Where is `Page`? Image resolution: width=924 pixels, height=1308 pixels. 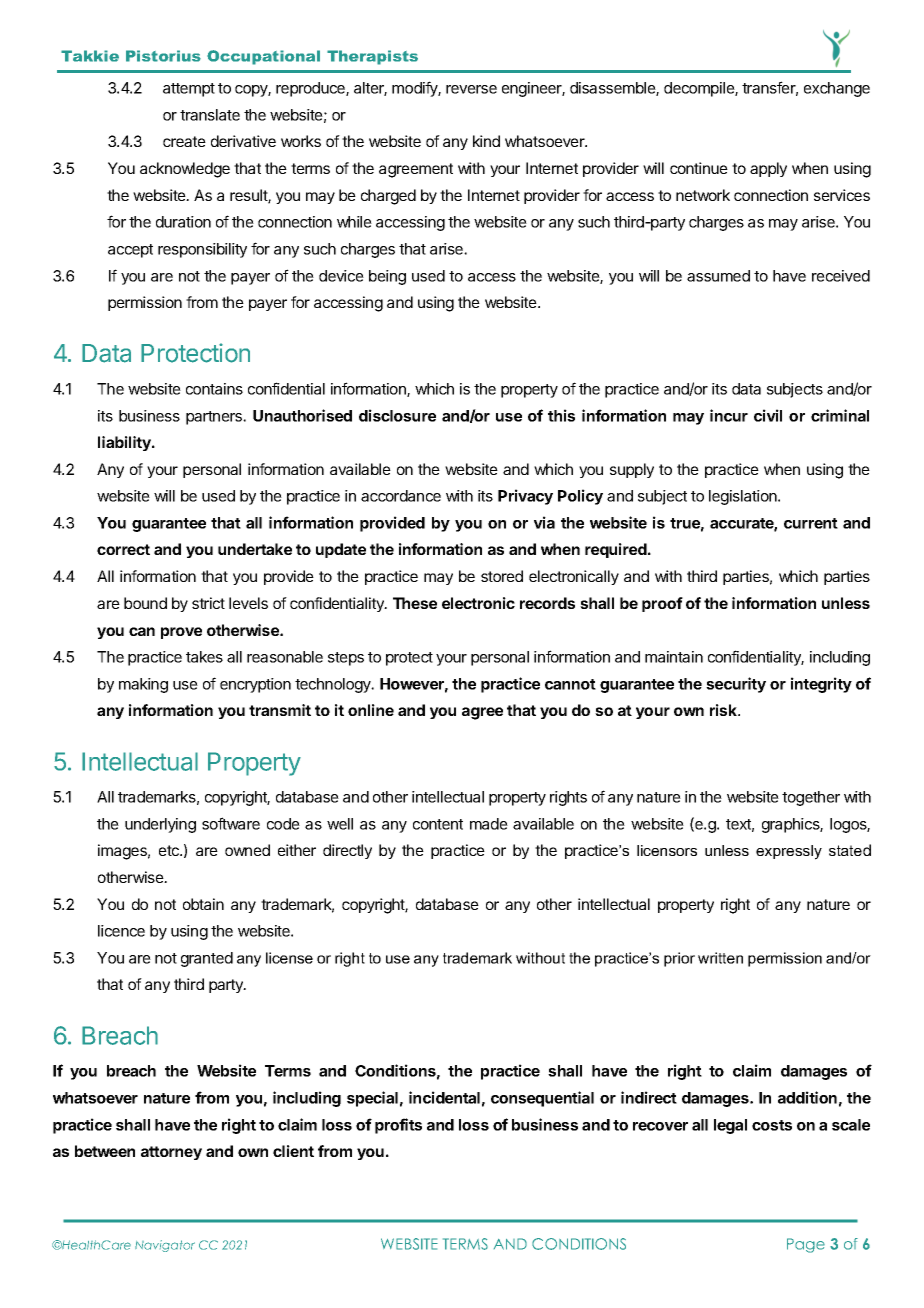
Page is located at coordinates (806, 1245).
